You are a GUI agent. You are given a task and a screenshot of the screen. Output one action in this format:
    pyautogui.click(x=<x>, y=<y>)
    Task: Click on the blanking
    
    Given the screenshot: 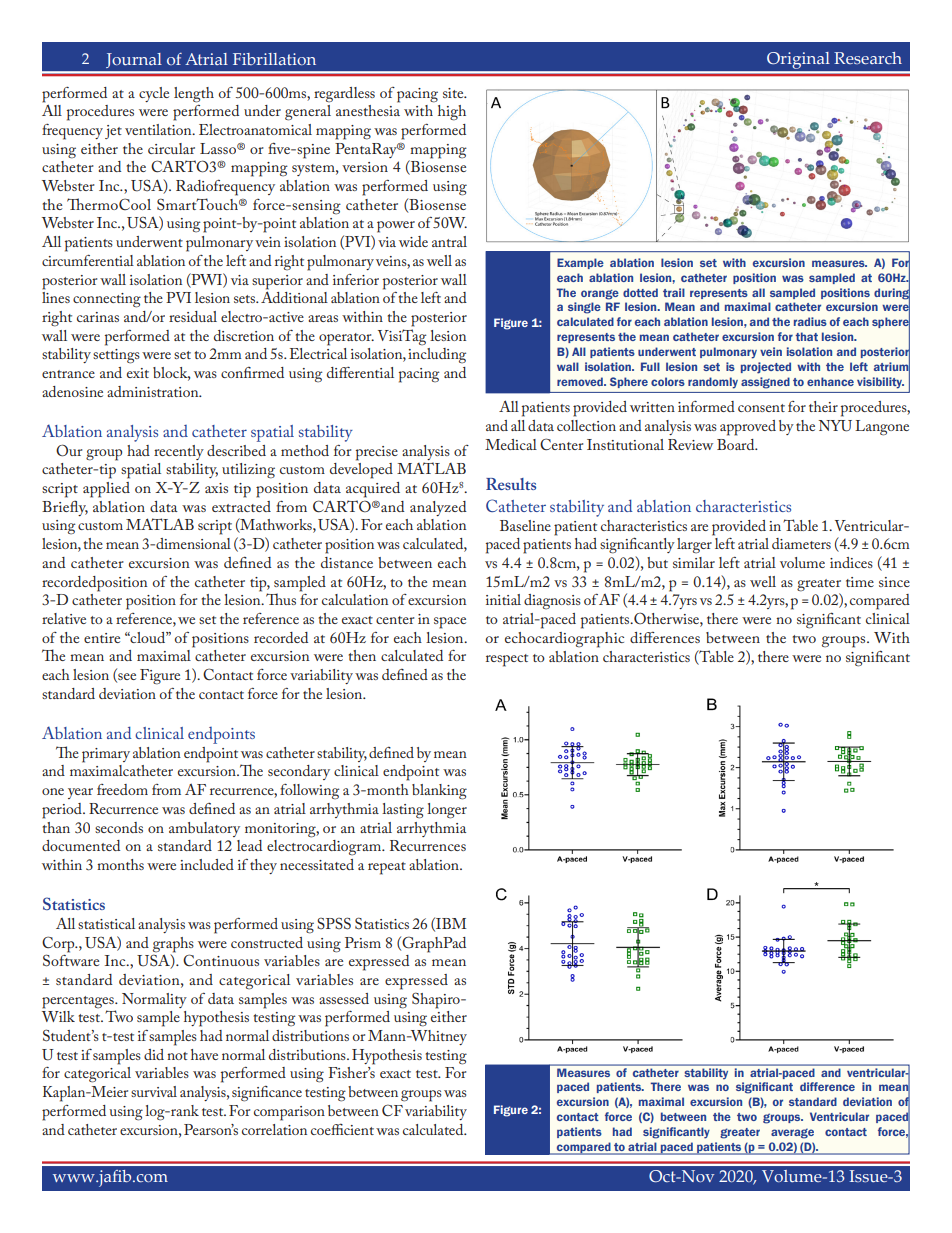 What is the action you would take?
    pyautogui.click(x=439, y=792)
